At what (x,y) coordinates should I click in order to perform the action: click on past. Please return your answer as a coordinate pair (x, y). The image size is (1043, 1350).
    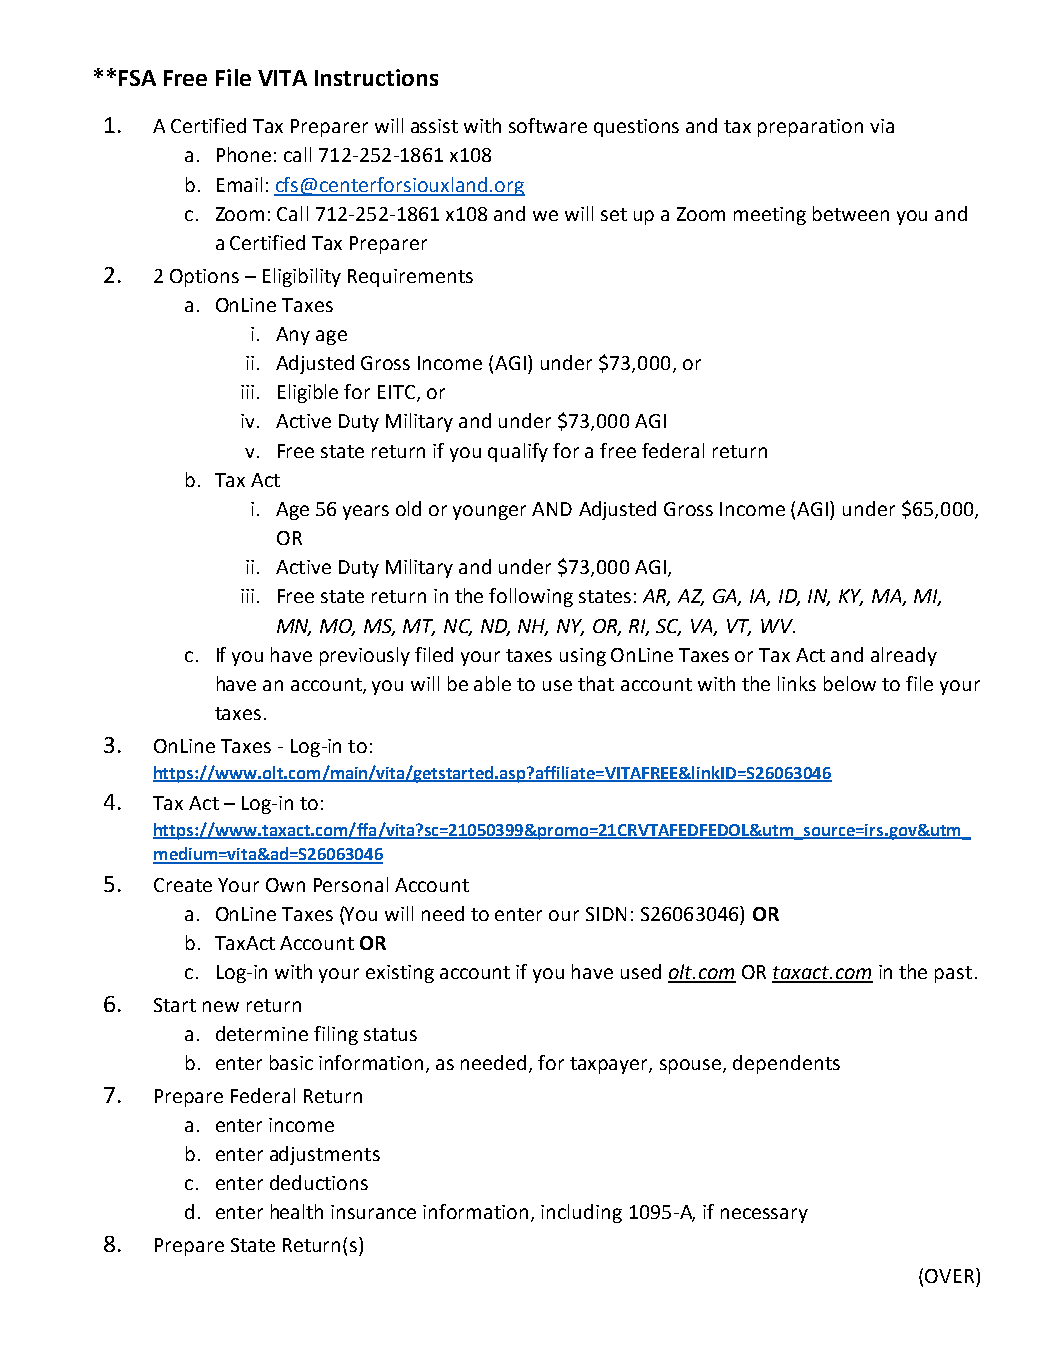
    Looking at the image, I should click on (953, 974).
